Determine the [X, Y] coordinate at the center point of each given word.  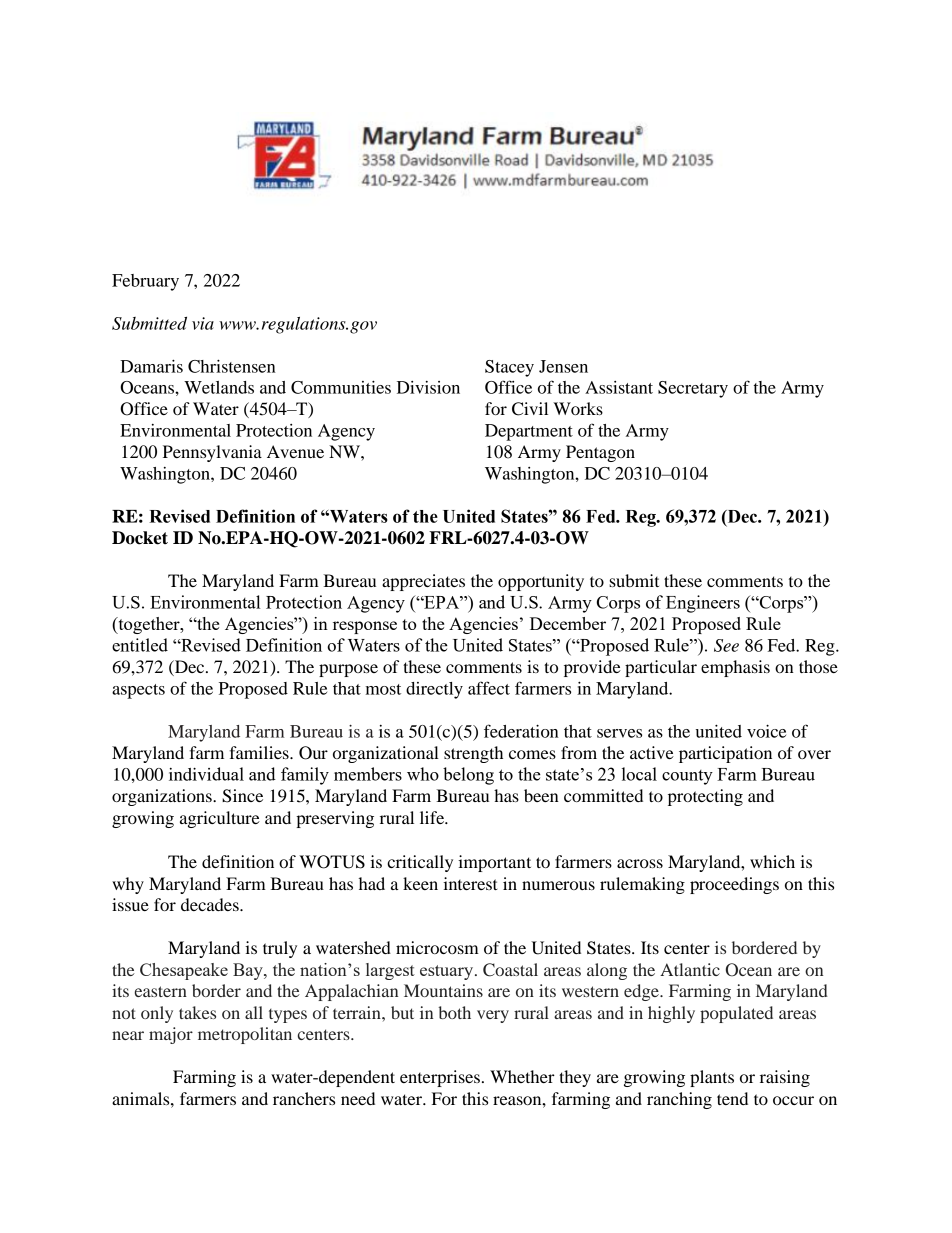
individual [206, 774]
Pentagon [600, 453]
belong [468, 776]
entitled [140, 645]
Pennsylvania [212, 453]
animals [142, 1098]
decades [211, 904]
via [203, 323]
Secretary [693, 389]
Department [529, 432]
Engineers [703, 604]
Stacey [509, 368]
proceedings [734, 885]
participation [725, 754]
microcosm [437, 947]
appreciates [423, 582]
